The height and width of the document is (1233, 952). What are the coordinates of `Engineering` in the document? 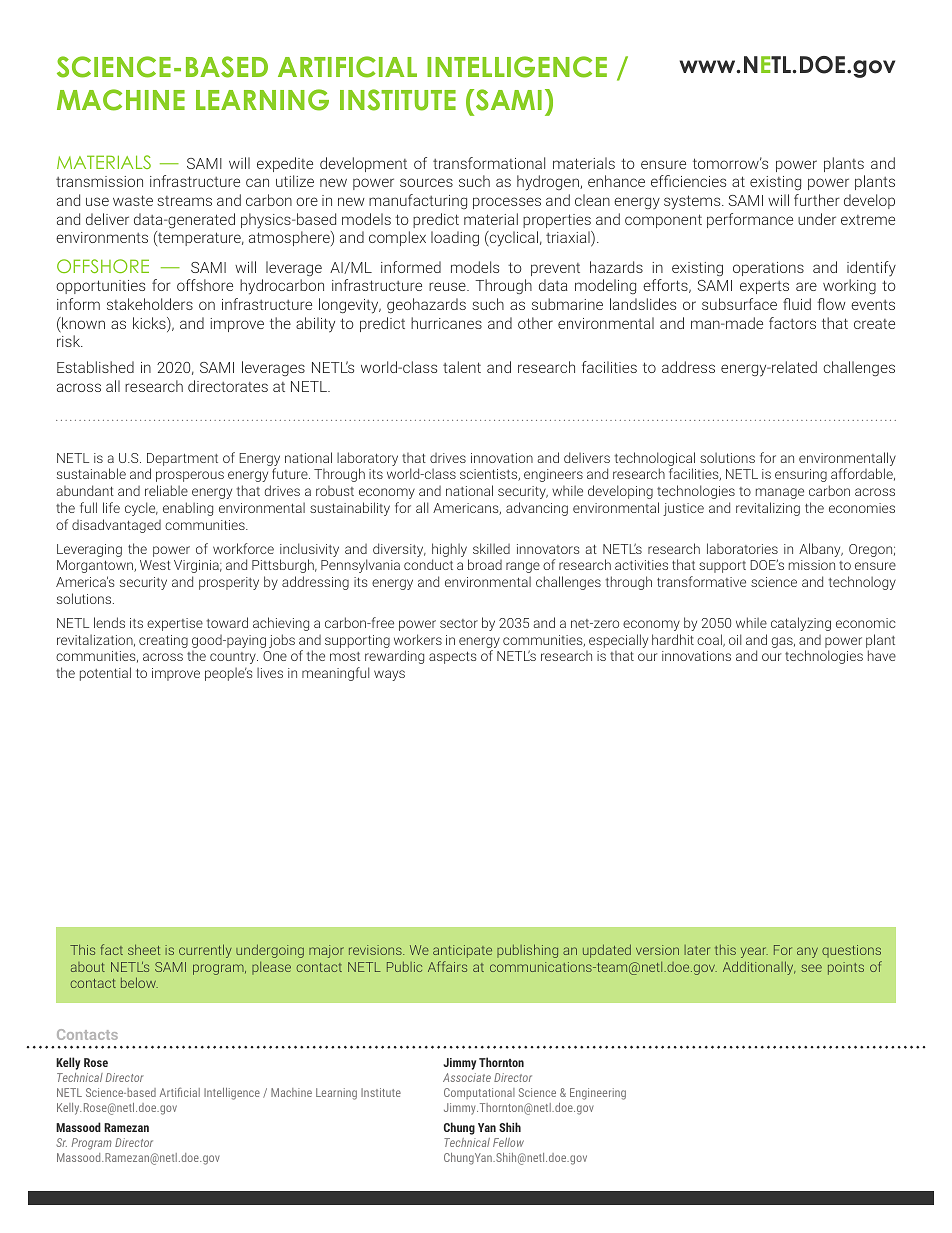 It's located at (598, 1094).
